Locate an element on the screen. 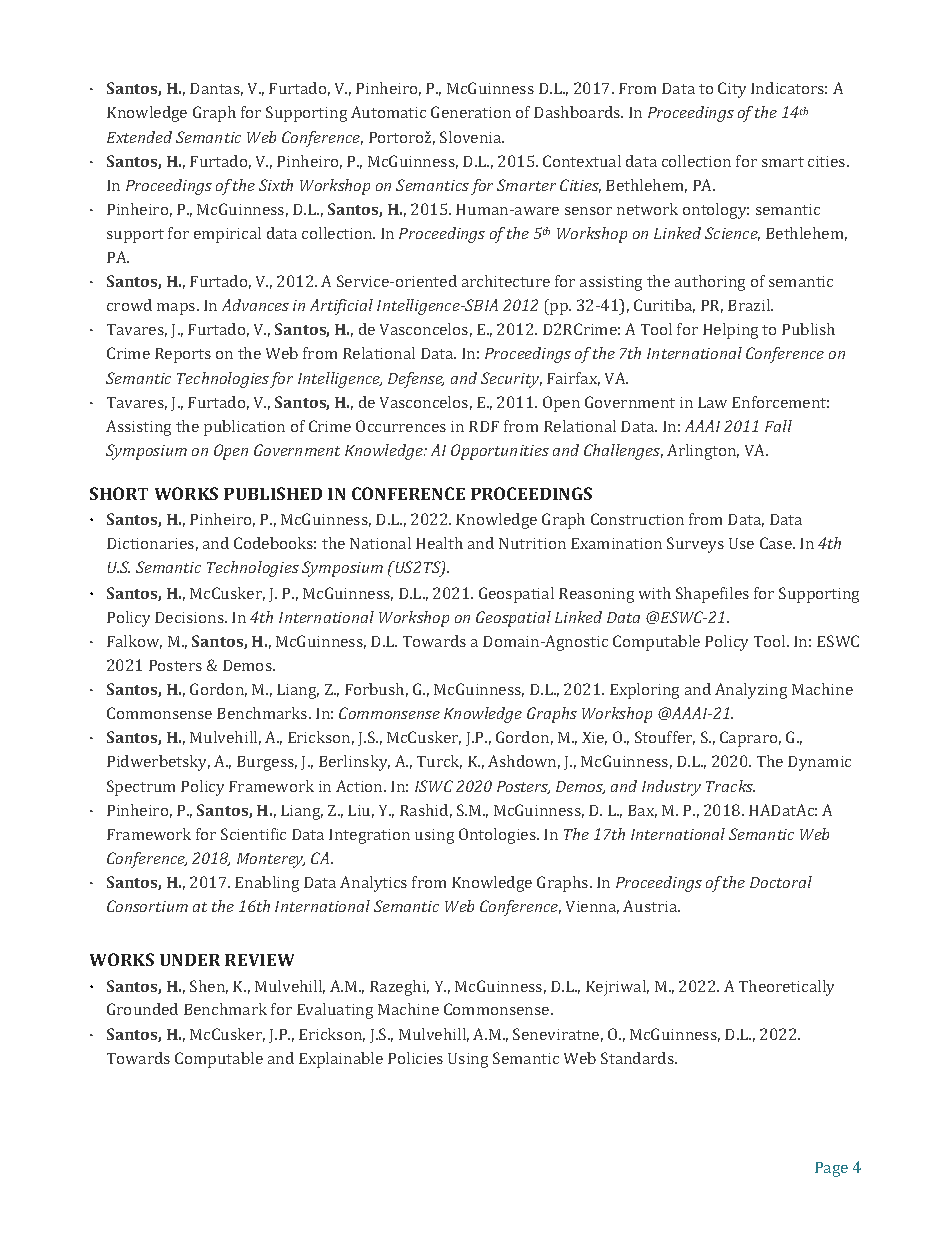 This screenshot has width=952, height=1233. Extended is located at coordinates (139, 137).
